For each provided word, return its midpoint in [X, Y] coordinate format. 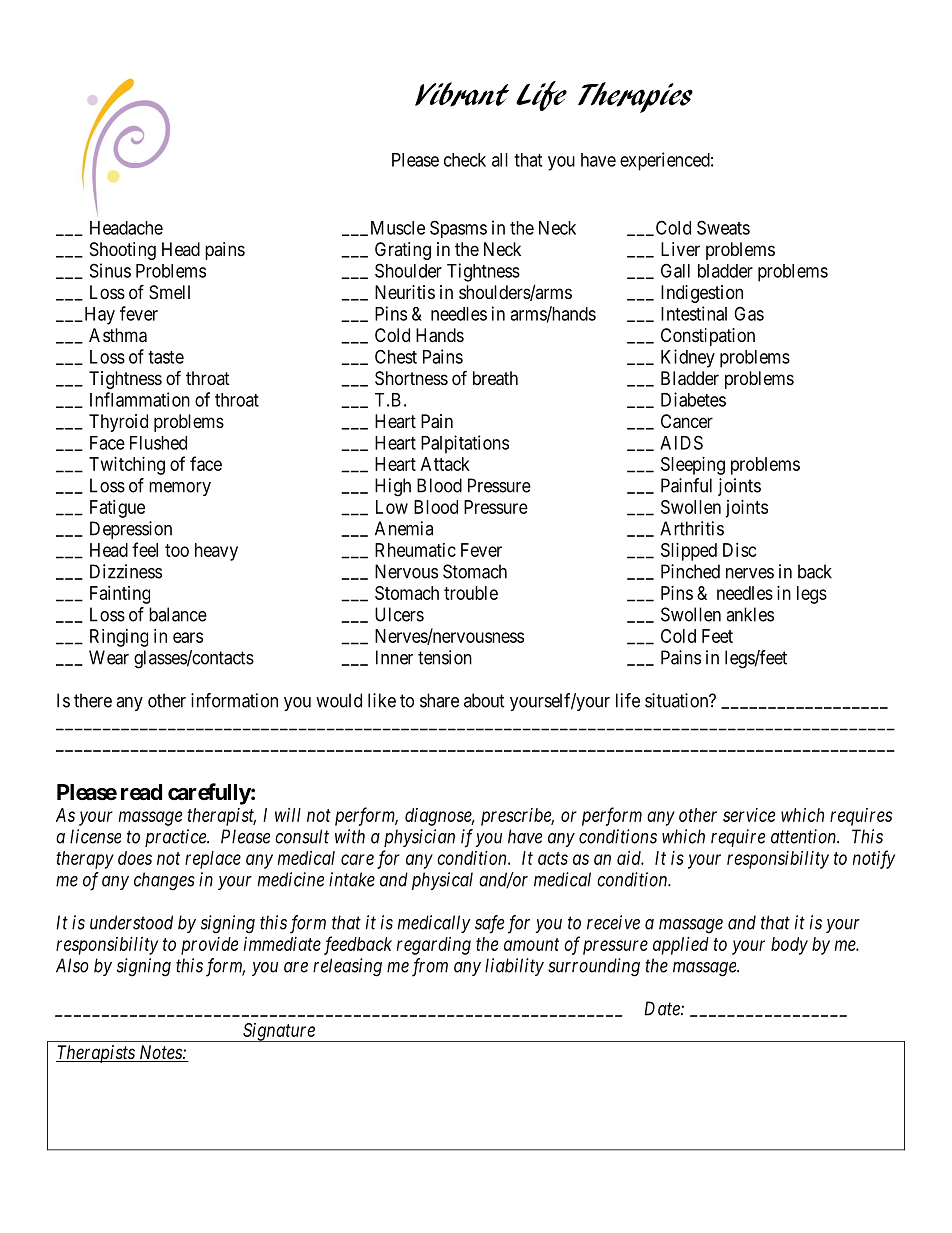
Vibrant [462, 94]
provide [209, 946]
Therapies [635, 97]
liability [514, 967]
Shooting [123, 251]
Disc [740, 550]
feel [145, 549]
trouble [471, 593]
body [789, 946]
